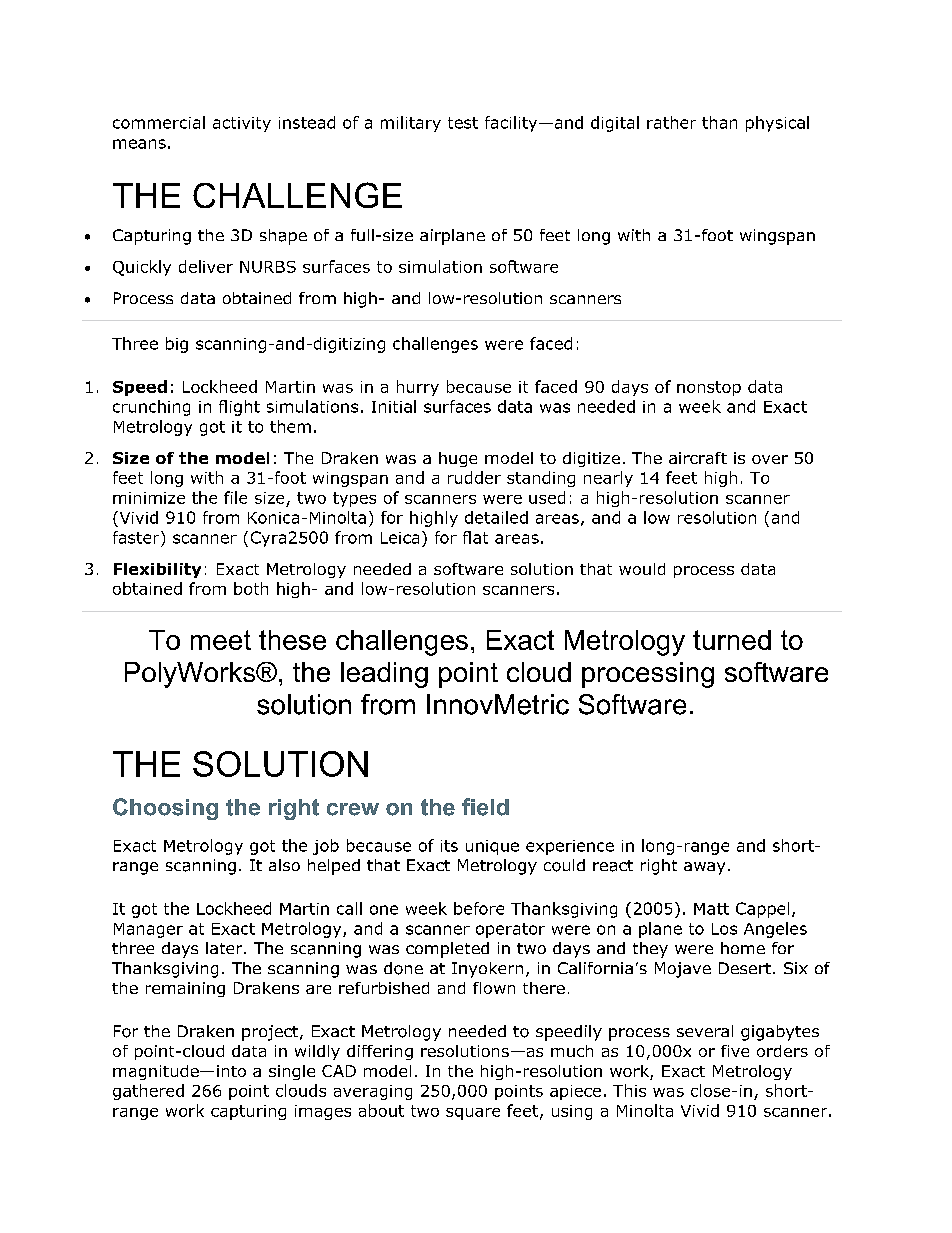  What do you see at coordinates (221, 640) in the screenshot?
I see `meet` at bounding box center [221, 640].
